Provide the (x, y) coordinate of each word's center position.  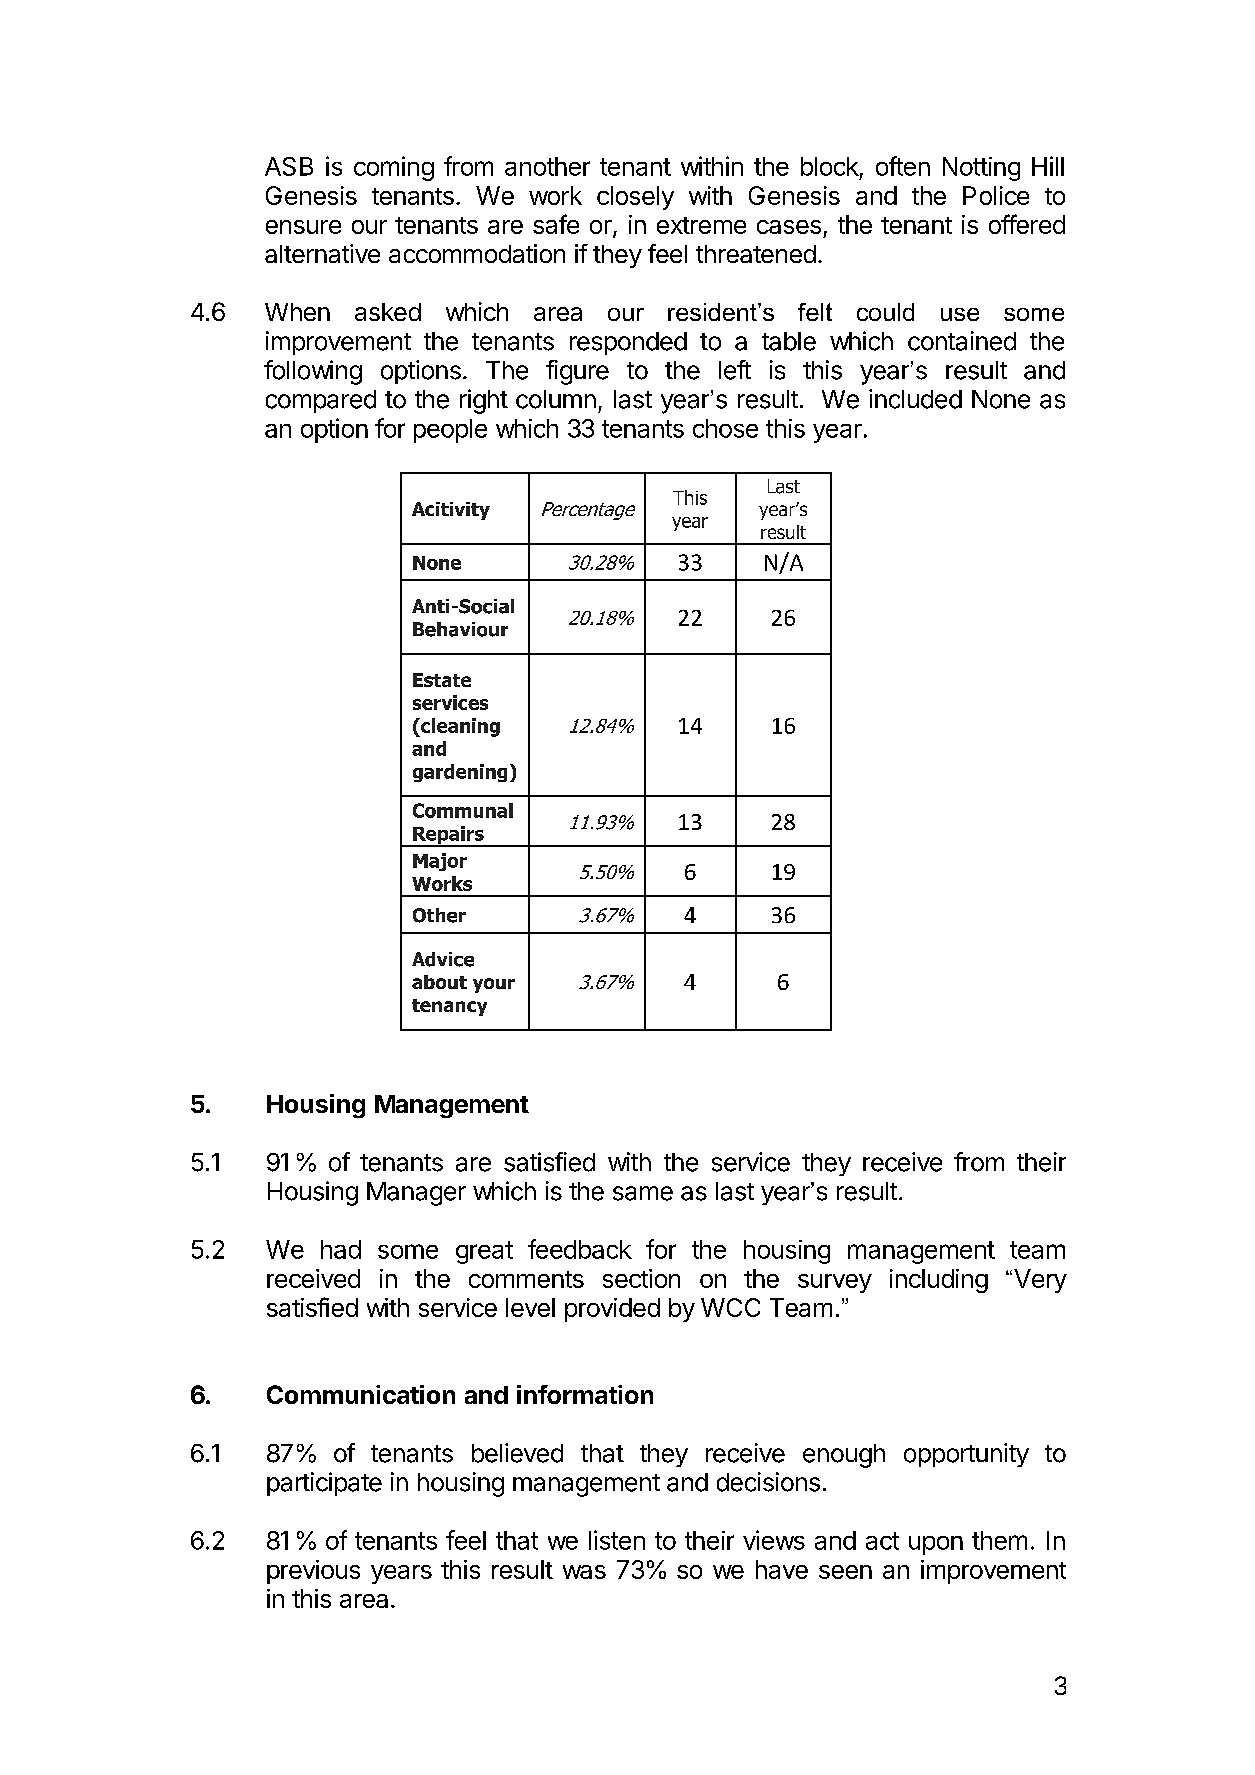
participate (324, 1484)
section (641, 1278)
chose (725, 428)
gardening (460, 773)
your (494, 985)
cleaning (459, 727)
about (439, 982)
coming (394, 168)
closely (635, 198)
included (915, 399)
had (341, 1249)
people (450, 431)
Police (996, 195)
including (939, 1281)
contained (962, 341)
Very (1040, 1281)
